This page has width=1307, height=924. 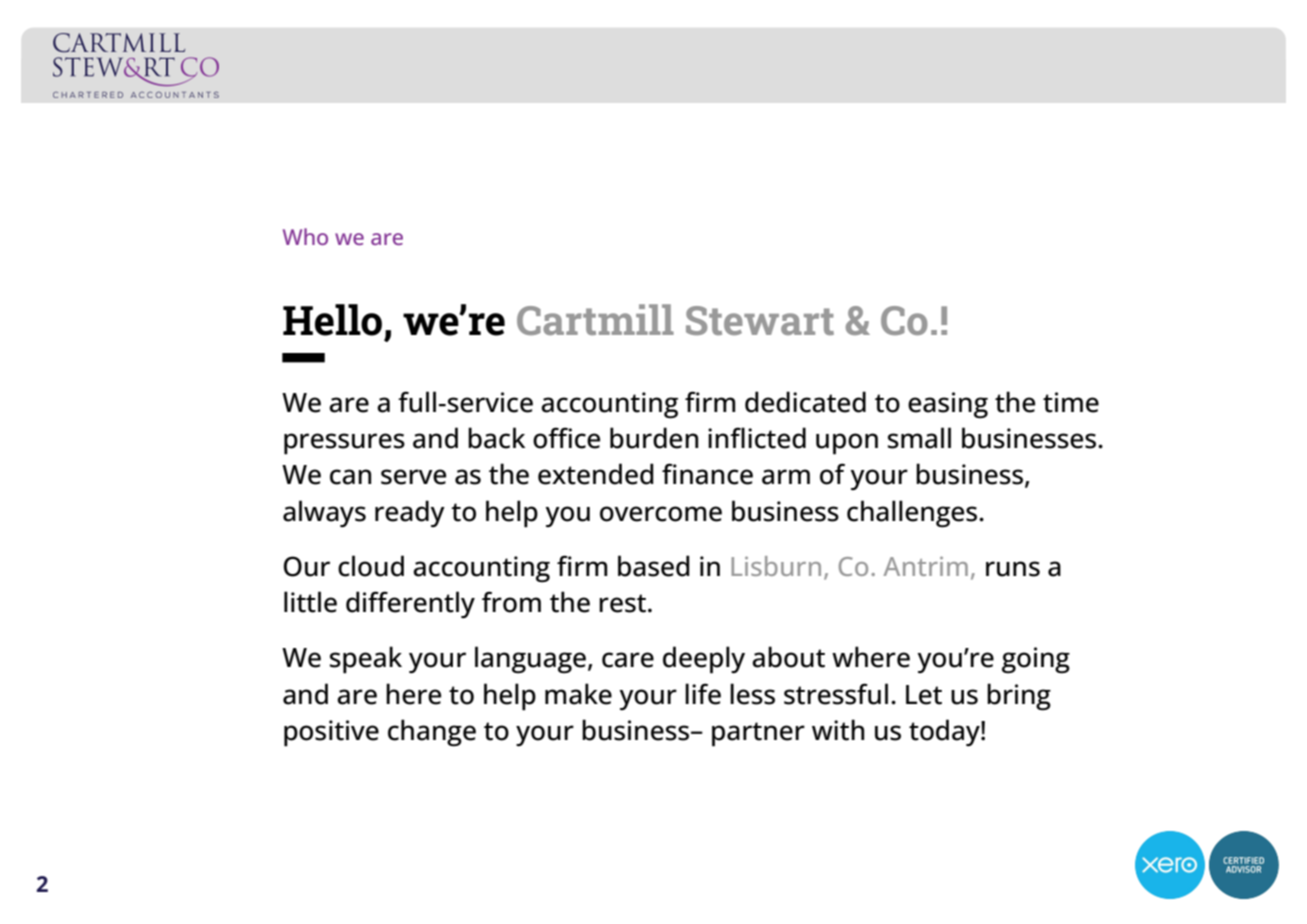 What do you see at coordinates (432, 733) in the page?
I see `change` at bounding box center [432, 733].
